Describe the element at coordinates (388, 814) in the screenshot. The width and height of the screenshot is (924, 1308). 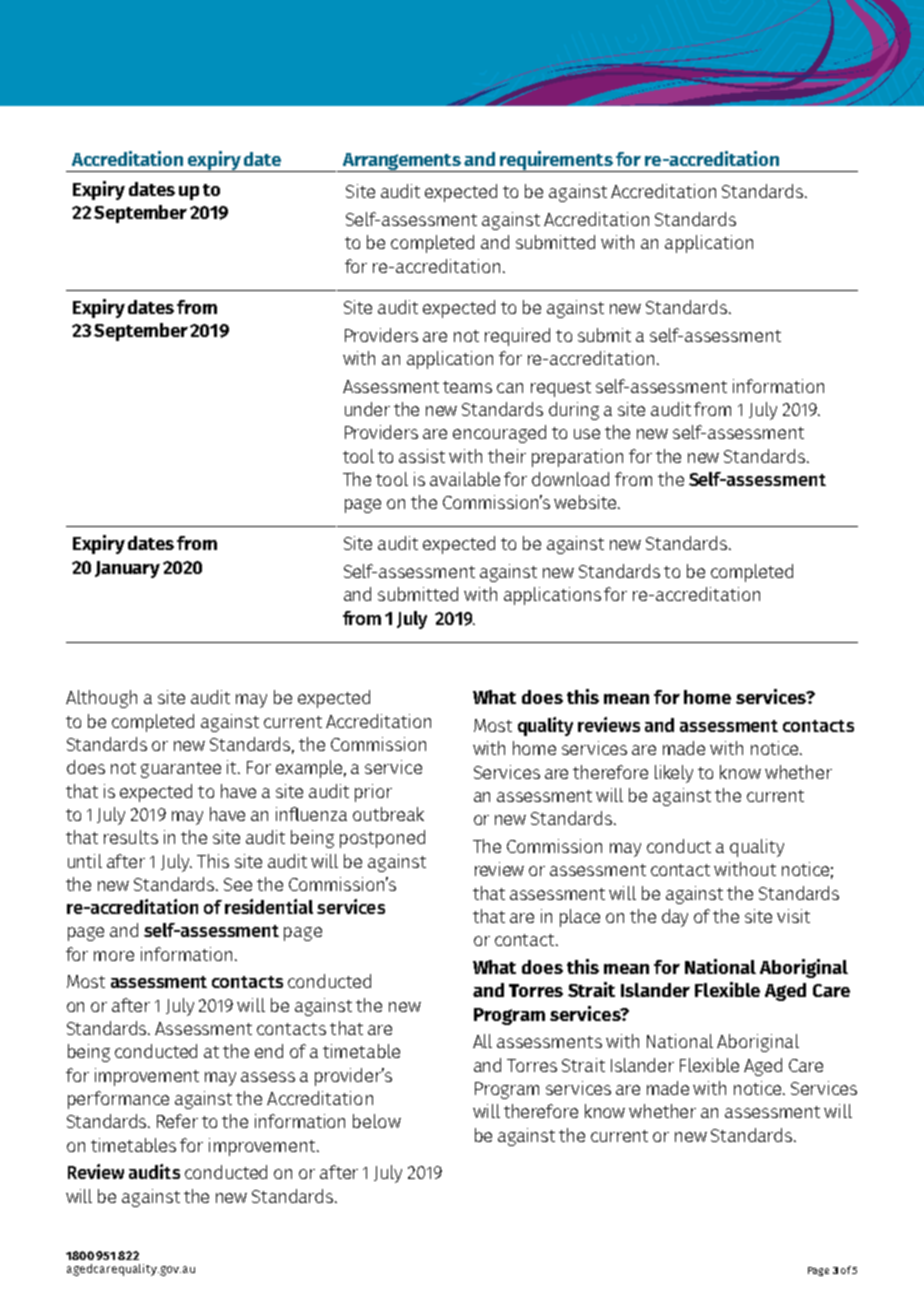
I see `outbreak` at that location.
